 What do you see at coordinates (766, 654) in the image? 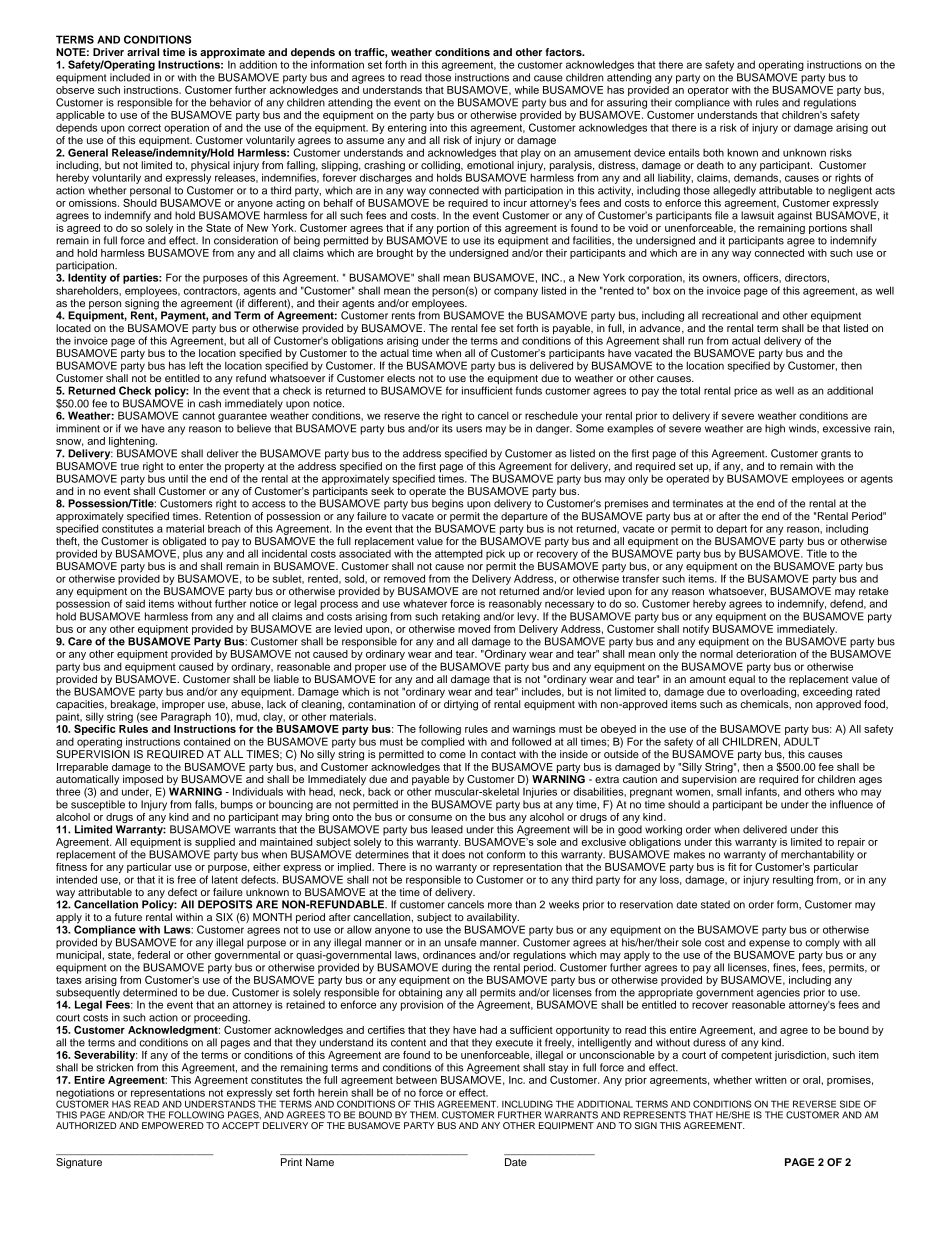
I see `deterioration` at bounding box center [766, 654].
